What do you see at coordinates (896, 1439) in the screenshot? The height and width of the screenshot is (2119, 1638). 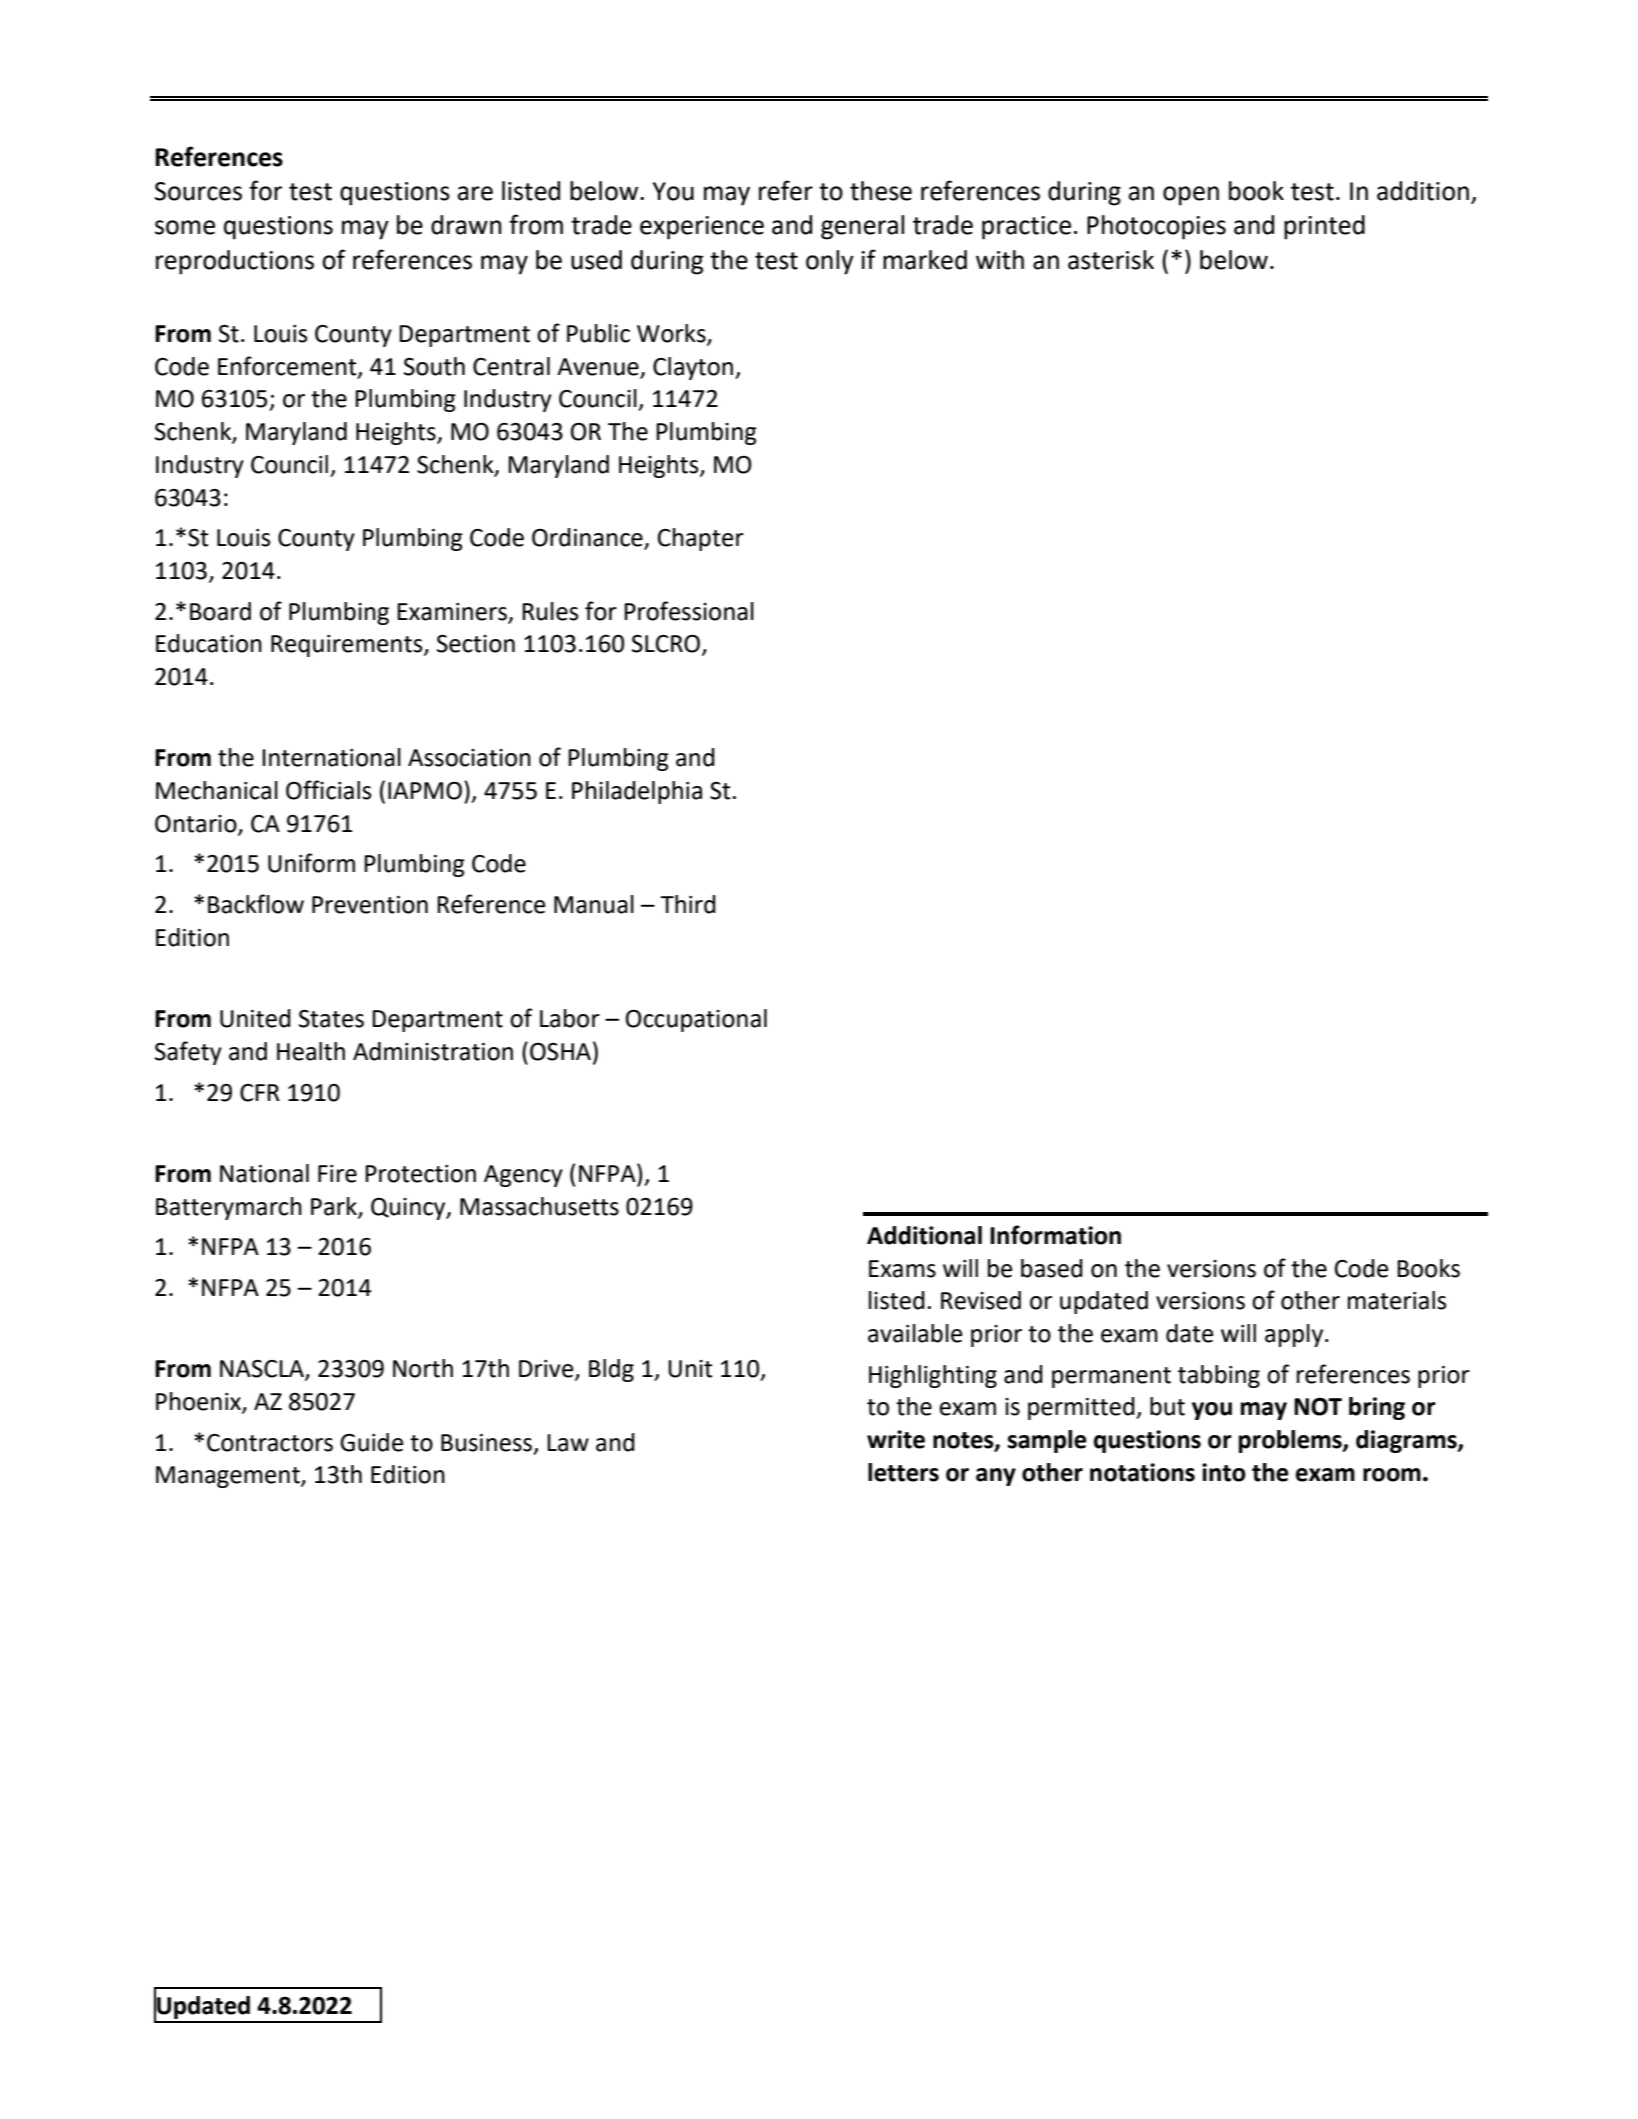 I see `write` at bounding box center [896, 1439].
